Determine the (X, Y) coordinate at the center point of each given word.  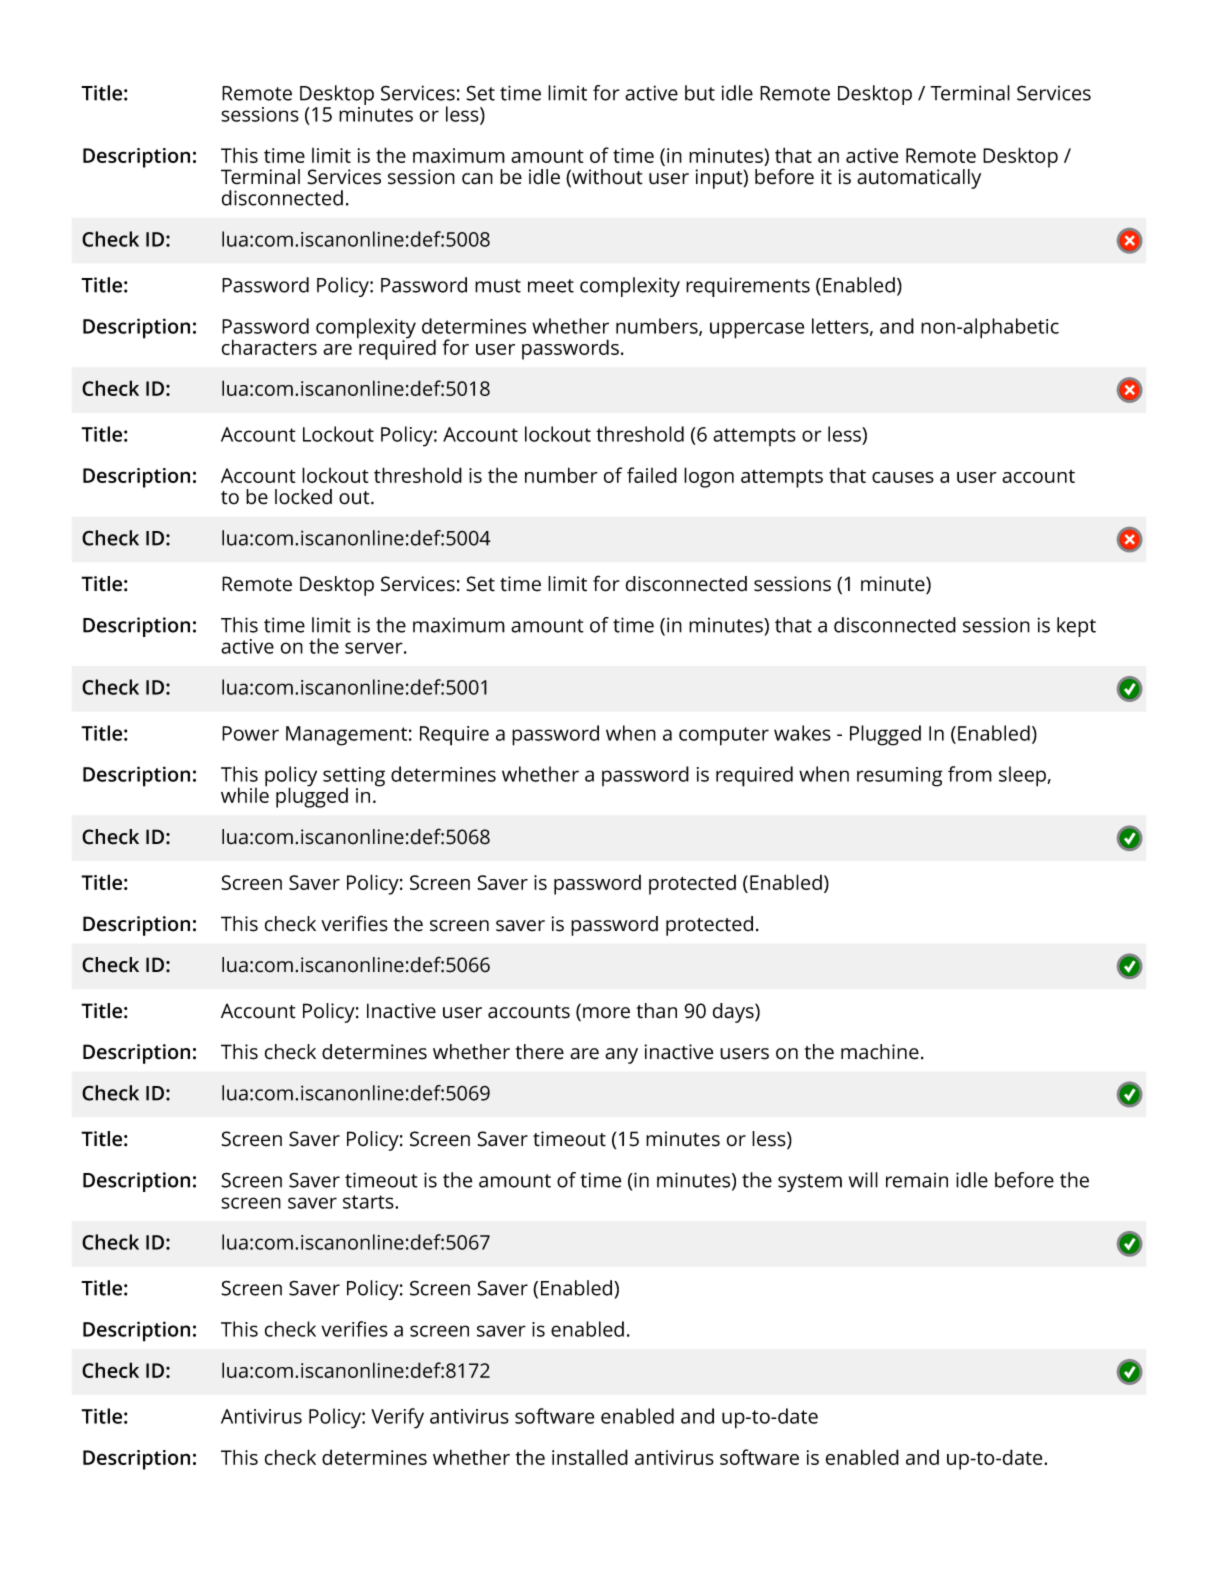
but (700, 93)
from (970, 774)
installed (590, 1457)
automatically (919, 179)
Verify (397, 1418)
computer (724, 736)
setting (354, 778)
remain (917, 1180)
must (498, 286)
